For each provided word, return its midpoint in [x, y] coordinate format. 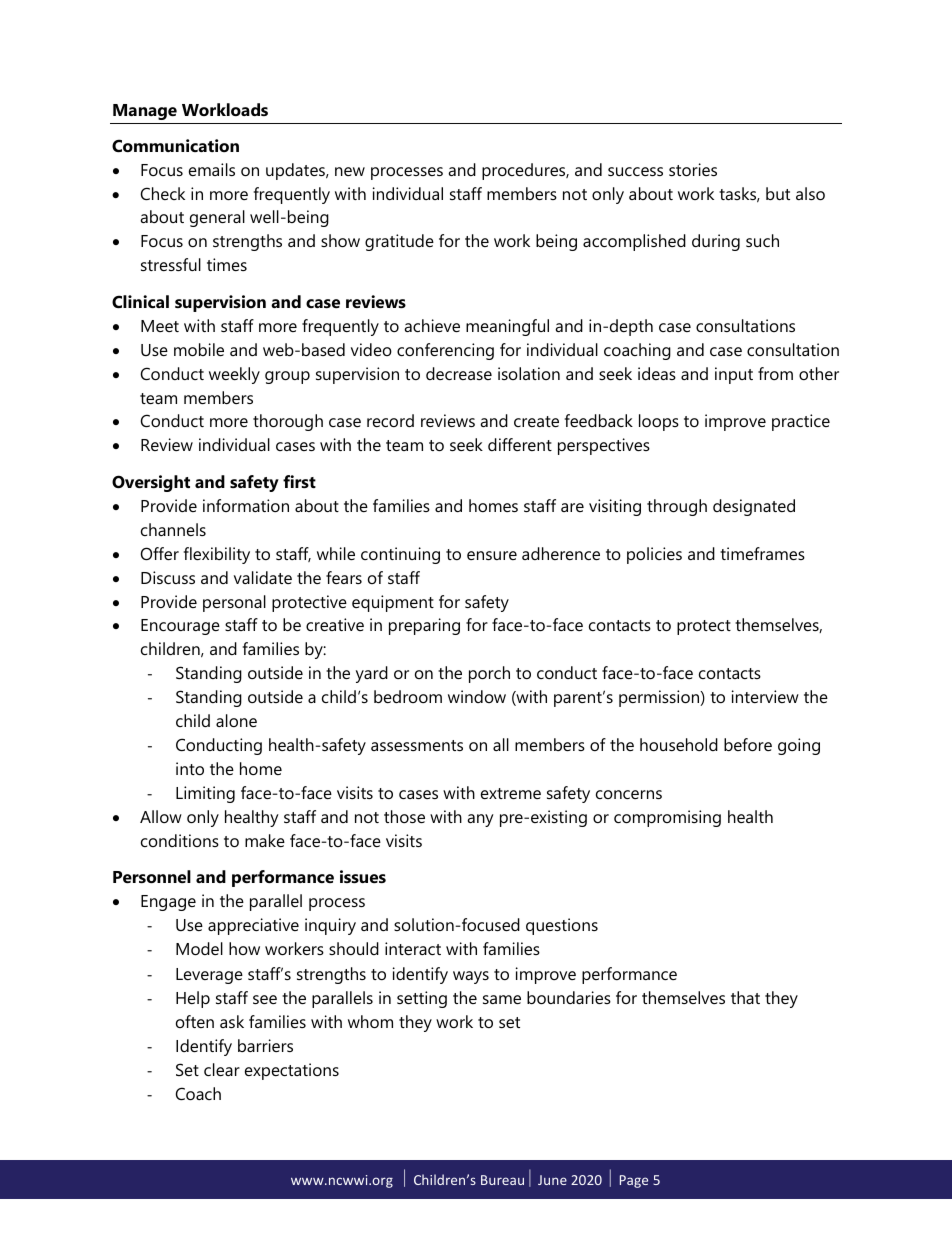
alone [236, 720]
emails [212, 169]
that [745, 997]
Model [199, 948]
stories [693, 169]
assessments [417, 745]
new [350, 171]
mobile [199, 349]
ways [471, 977]
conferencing [445, 351]
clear [222, 1069]
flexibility [217, 555]
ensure [492, 555]
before [748, 744]
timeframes [762, 553]
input [734, 375]
